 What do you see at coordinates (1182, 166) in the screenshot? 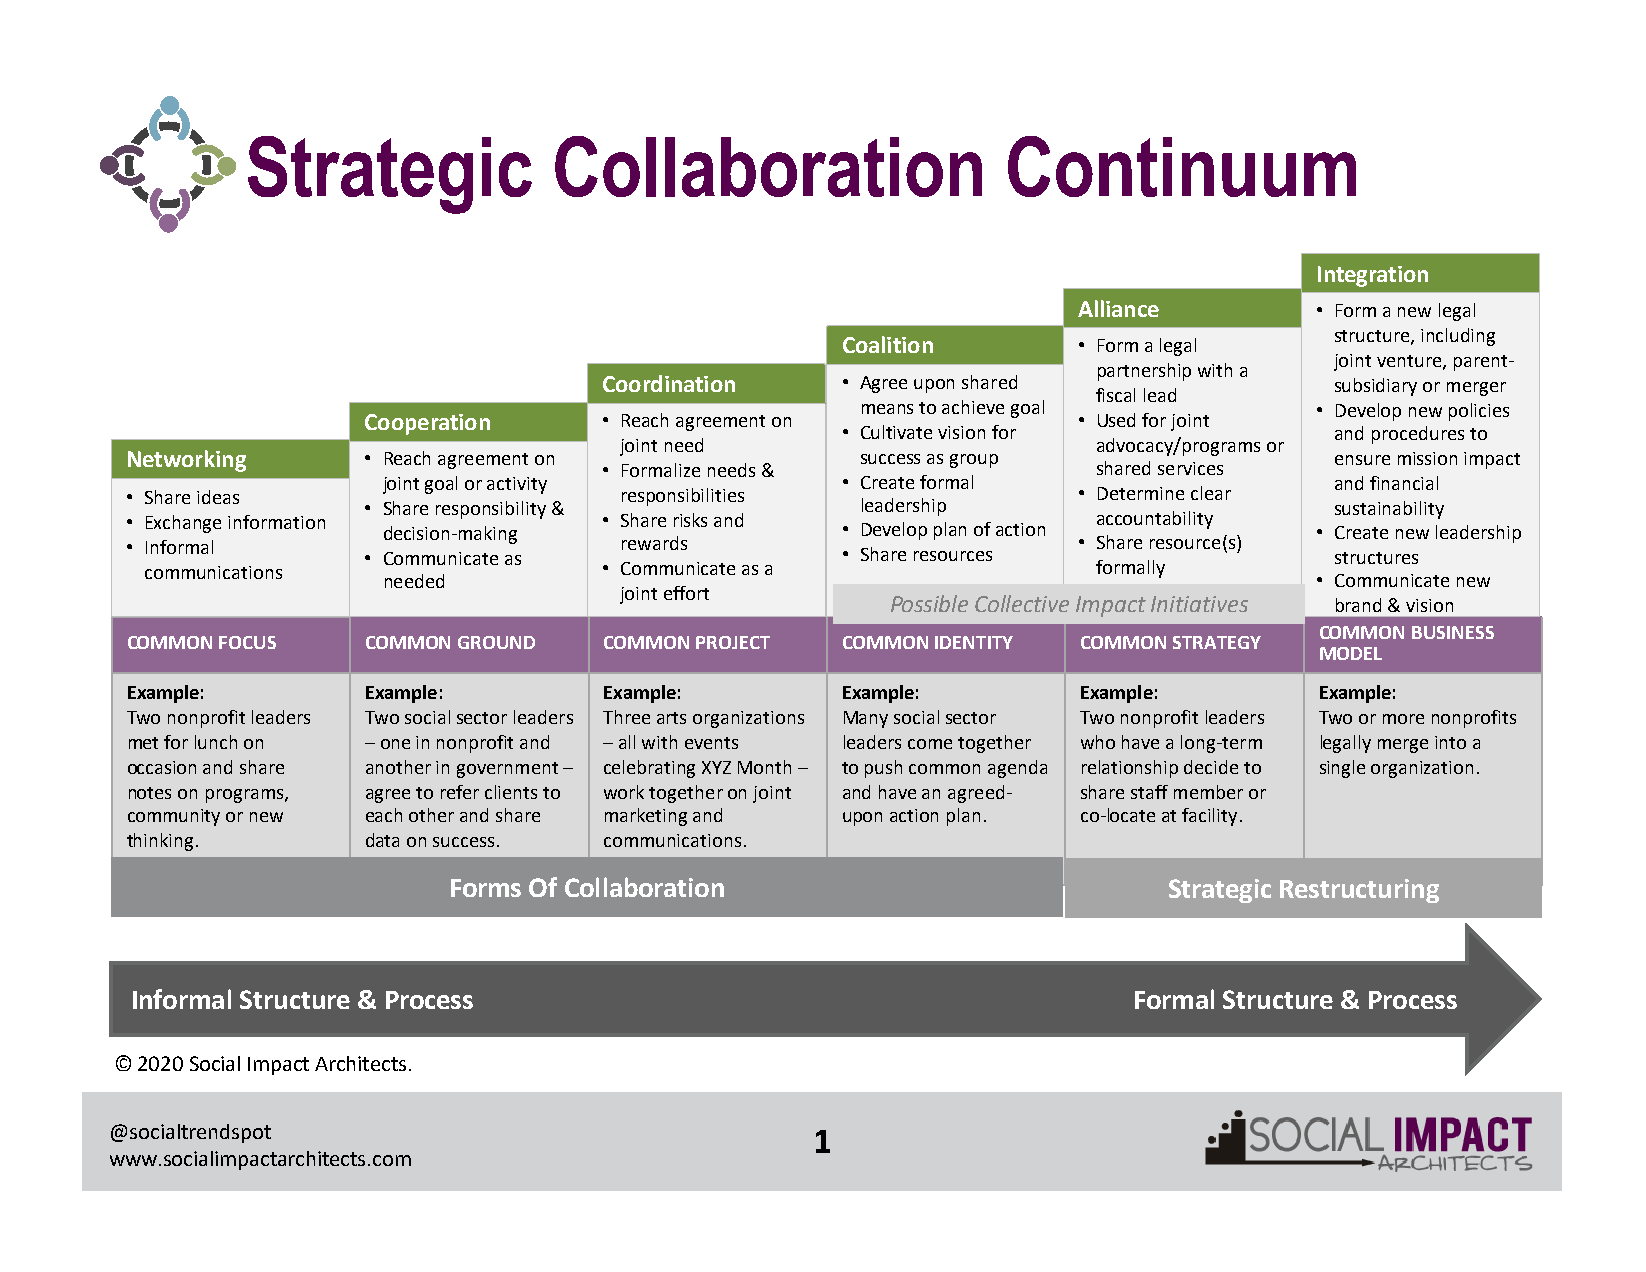
I see `Continuum` at bounding box center [1182, 166].
